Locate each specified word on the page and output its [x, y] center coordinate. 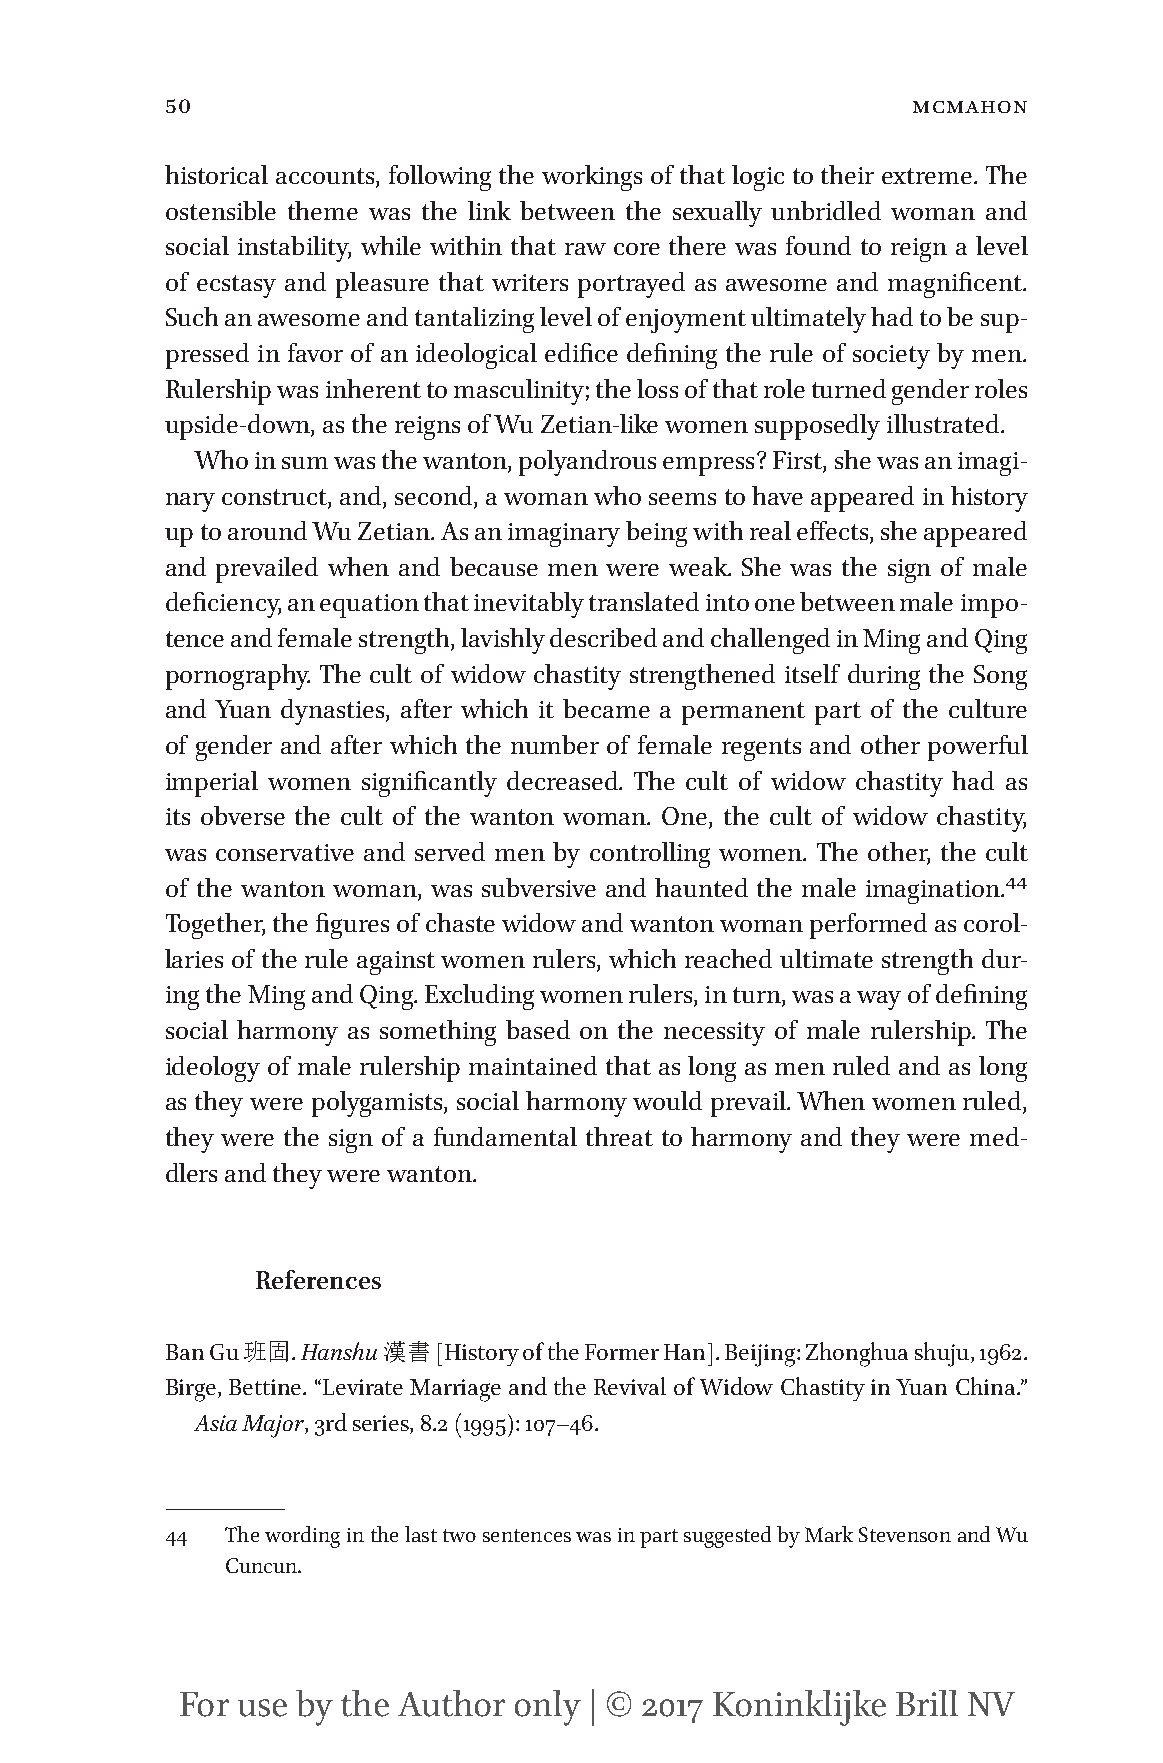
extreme [928, 176]
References [318, 1279]
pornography [238, 677]
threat [619, 1136]
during [884, 677]
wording [302, 1537]
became [606, 708]
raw [585, 249]
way [879, 1000]
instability [294, 249]
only [548, 1708]
